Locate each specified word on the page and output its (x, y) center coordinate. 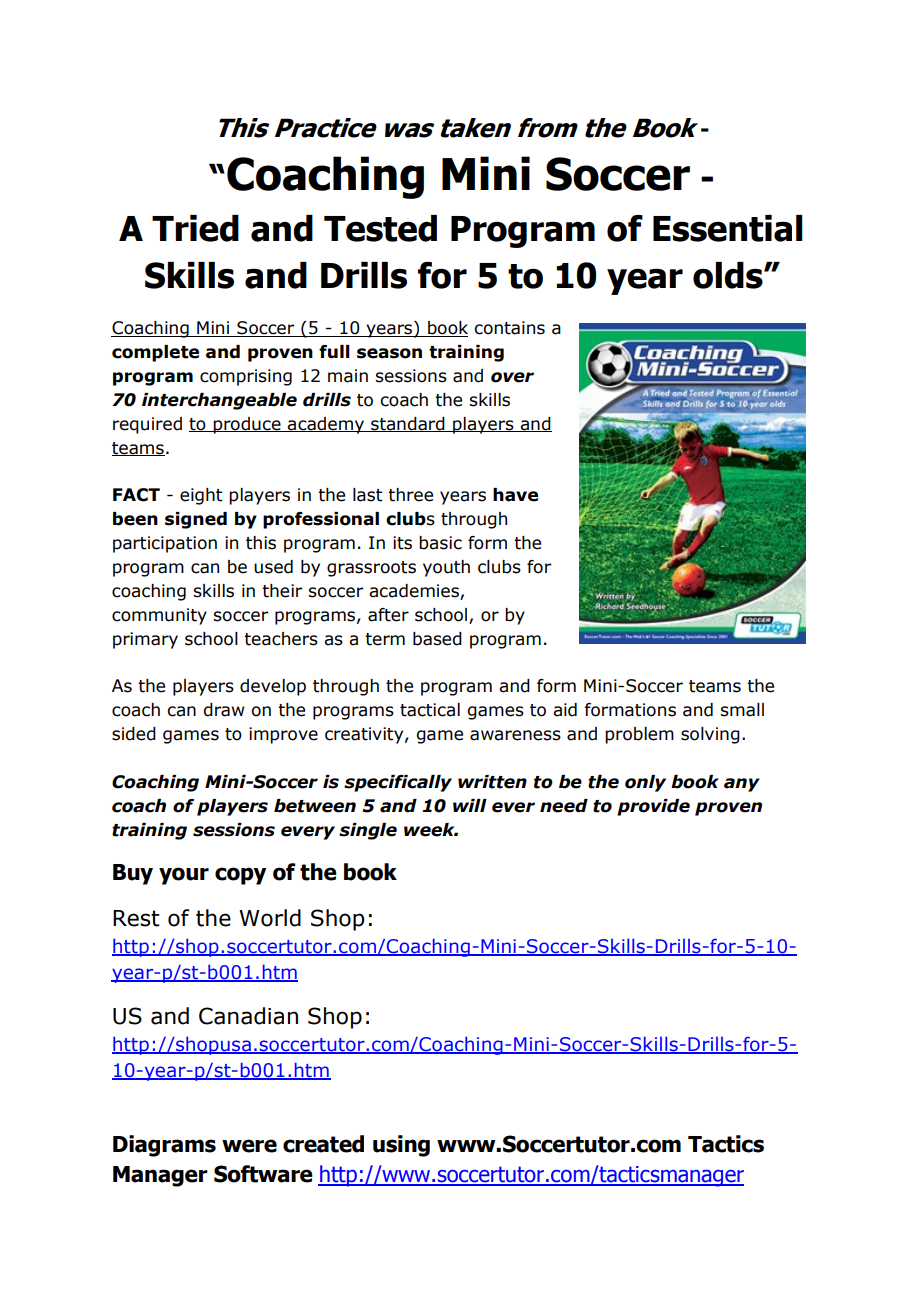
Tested (380, 228)
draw (224, 710)
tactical (430, 710)
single (368, 831)
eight (201, 496)
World (270, 918)
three (410, 495)
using (401, 1146)
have (515, 495)
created (323, 1144)
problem (639, 735)
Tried (195, 228)
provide (653, 807)
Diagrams (164, 1146)
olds (729, 275)
